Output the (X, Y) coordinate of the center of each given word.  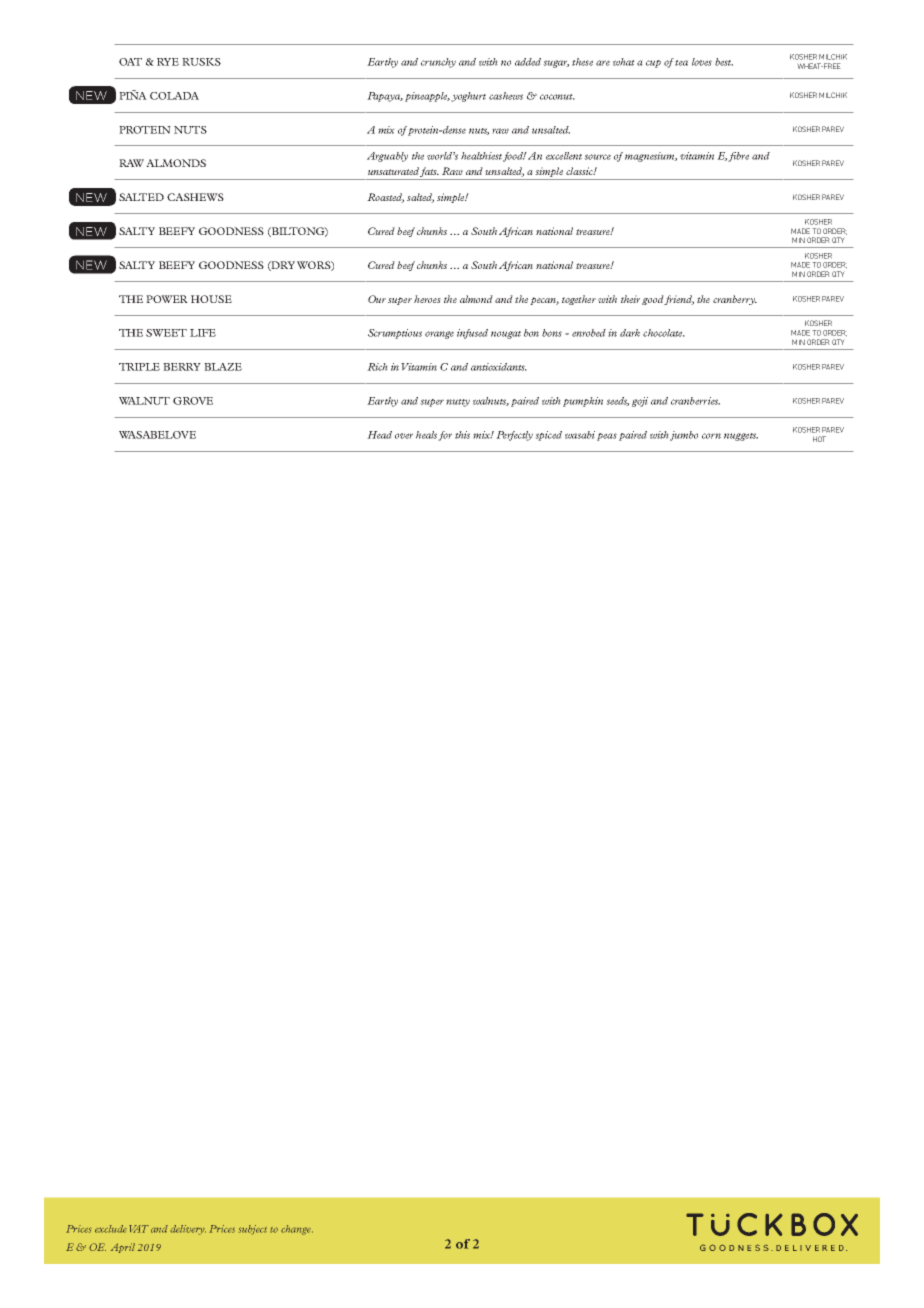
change (297, 1230)
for (445, 436)
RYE (168, 62)
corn (711, 436)
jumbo (684, 436)
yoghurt (468, 97)
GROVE (193, 401)
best (724, 62)
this (462, 435)
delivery (188, 1230)
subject (253, 1230)
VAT (139, 1229)
